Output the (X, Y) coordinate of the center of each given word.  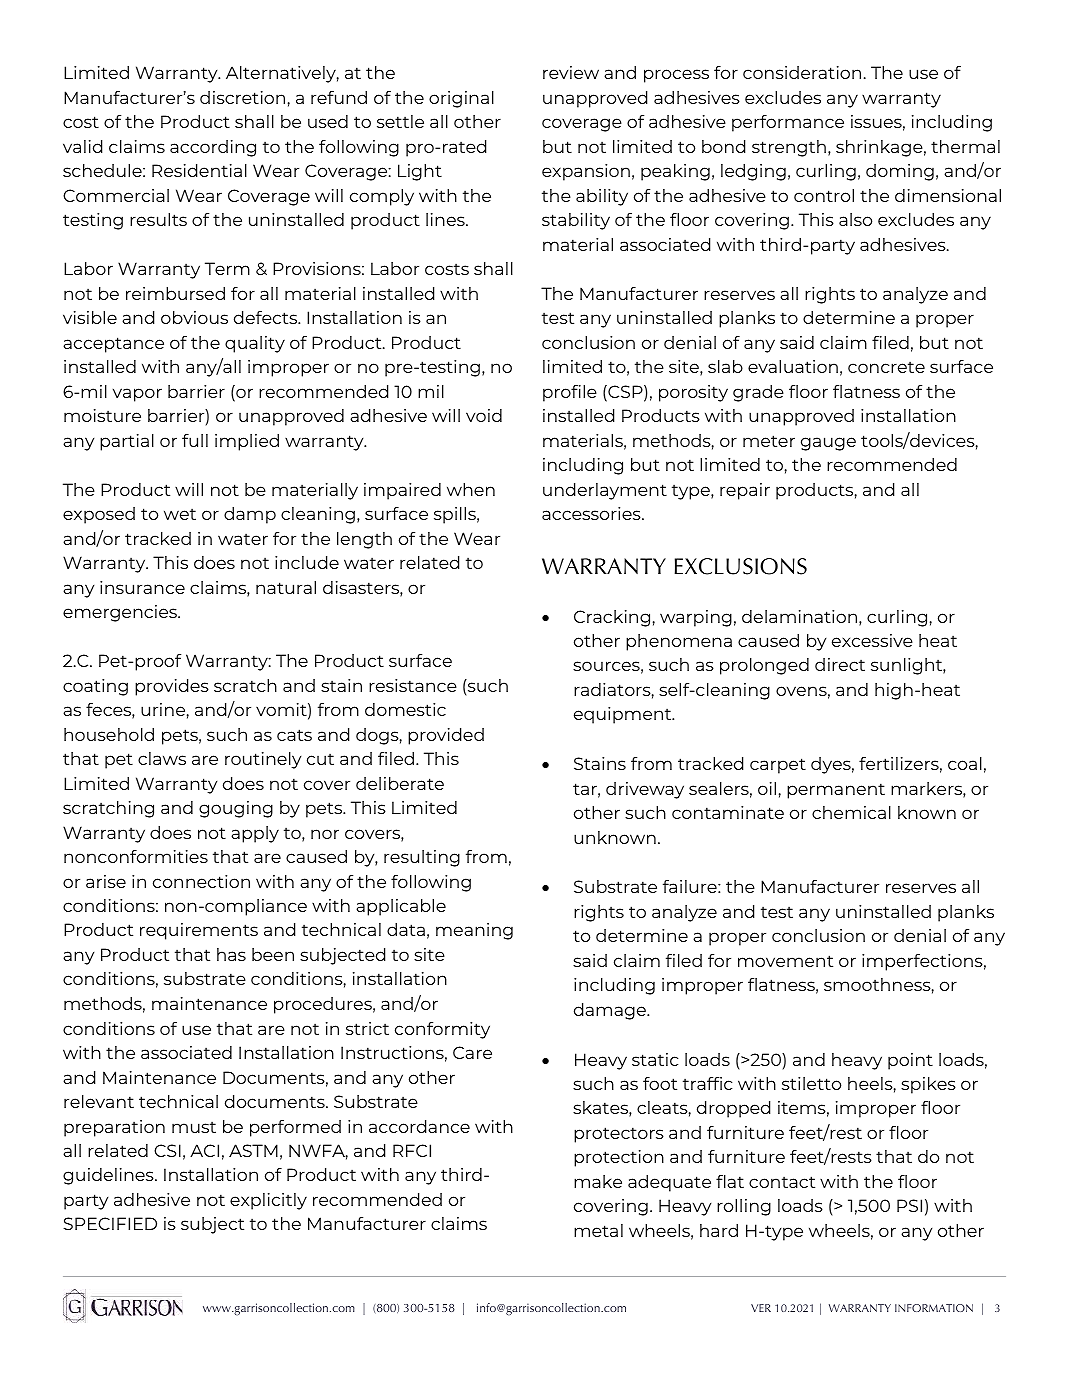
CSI (167, 1150)
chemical (851, 812)
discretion (242, 97)
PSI (909, 1205)
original (461, 99)
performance (788, 123)
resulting (422, 858)
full (195, 440)
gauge (828, 444)
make (598, 1181)
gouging (236, 809)
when (471, 489)
